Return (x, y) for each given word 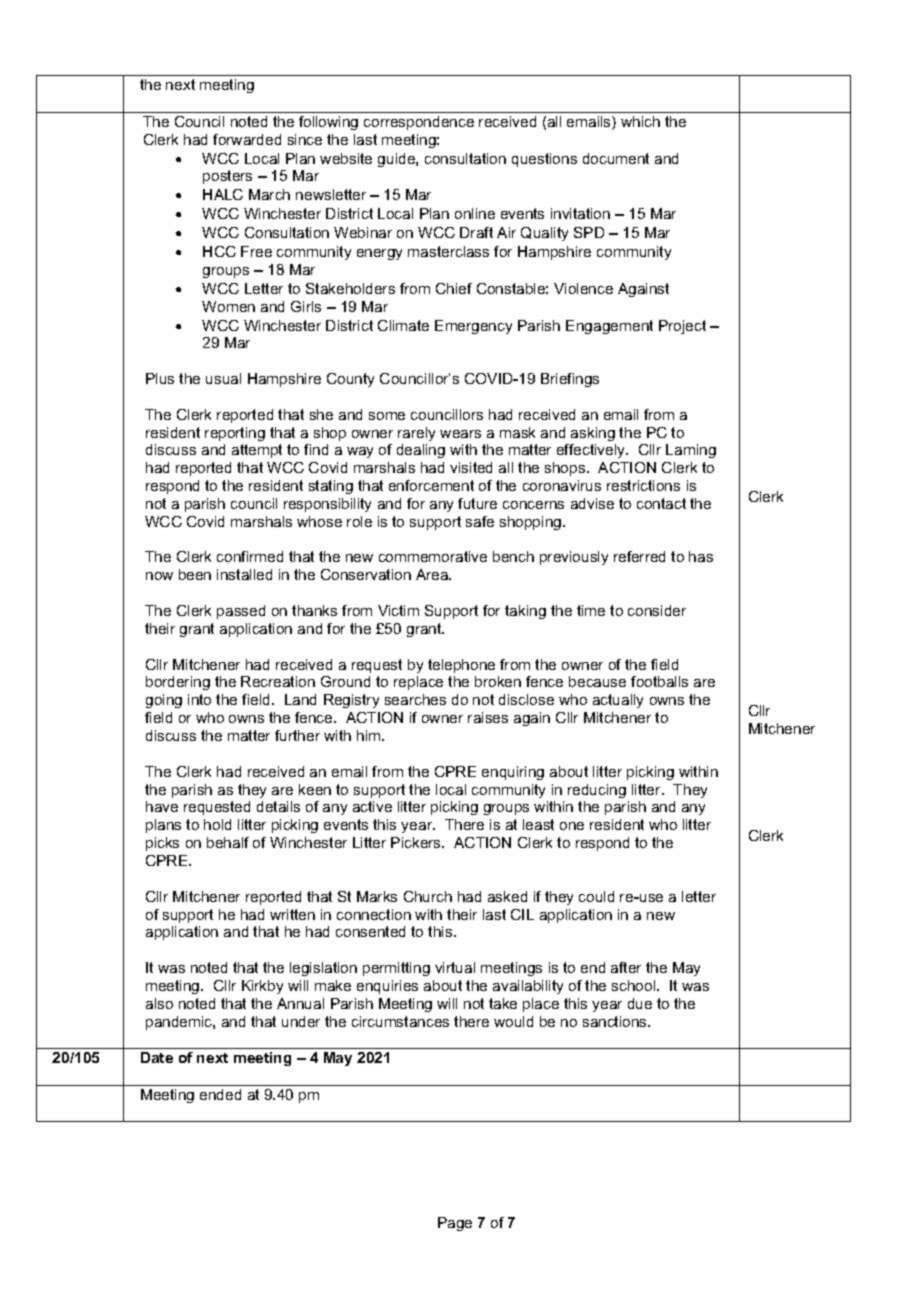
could (596, 896)
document (616, 158)
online (475, 213)
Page (455, 1224)
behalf (228, 842)
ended (220, 1094)
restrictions (643, 485)
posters (227, 177)
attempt (257, 451)
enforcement (431, 485)
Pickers (417, 842)
